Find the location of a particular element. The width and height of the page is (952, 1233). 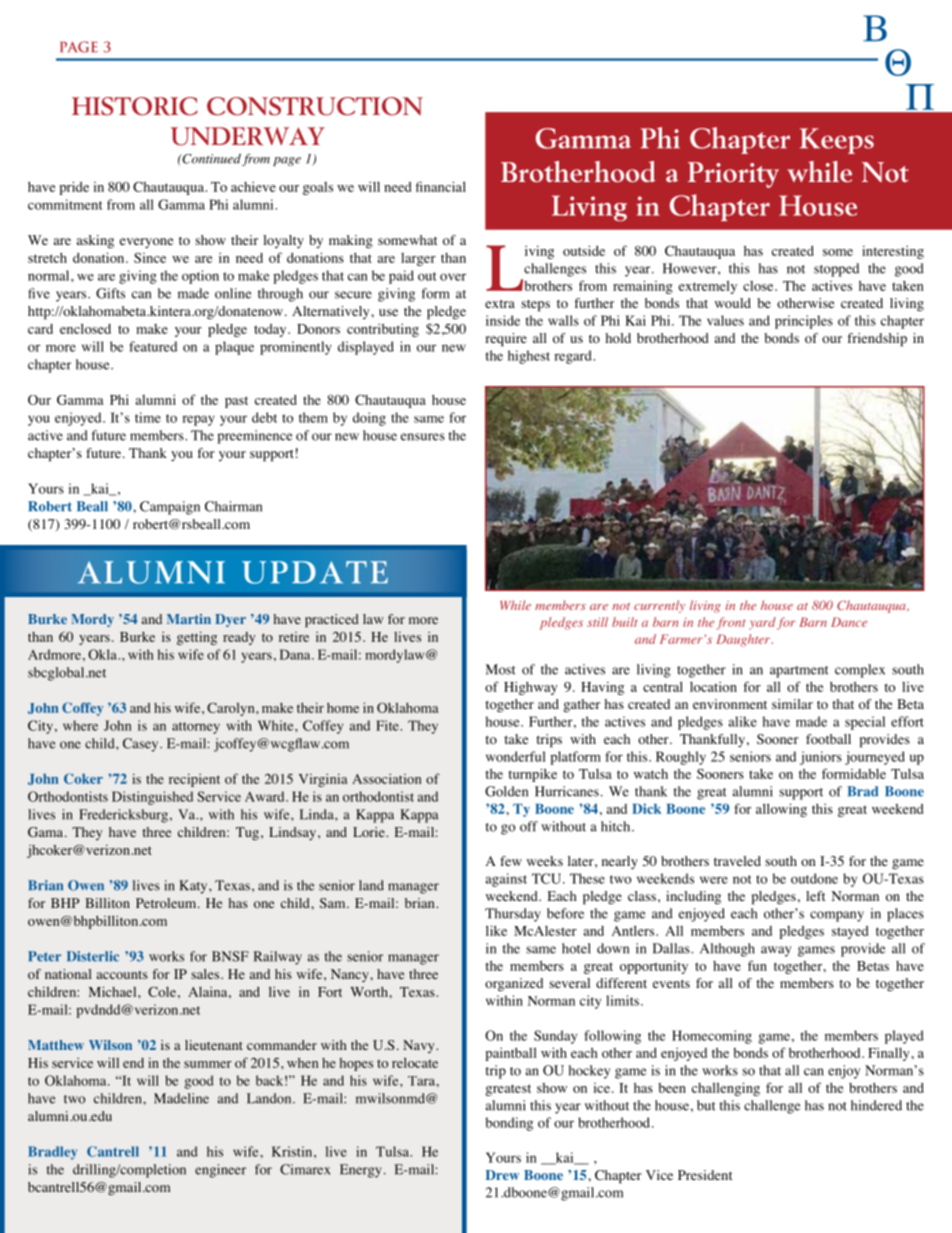

Golden is located at coordinates (506, 791).
